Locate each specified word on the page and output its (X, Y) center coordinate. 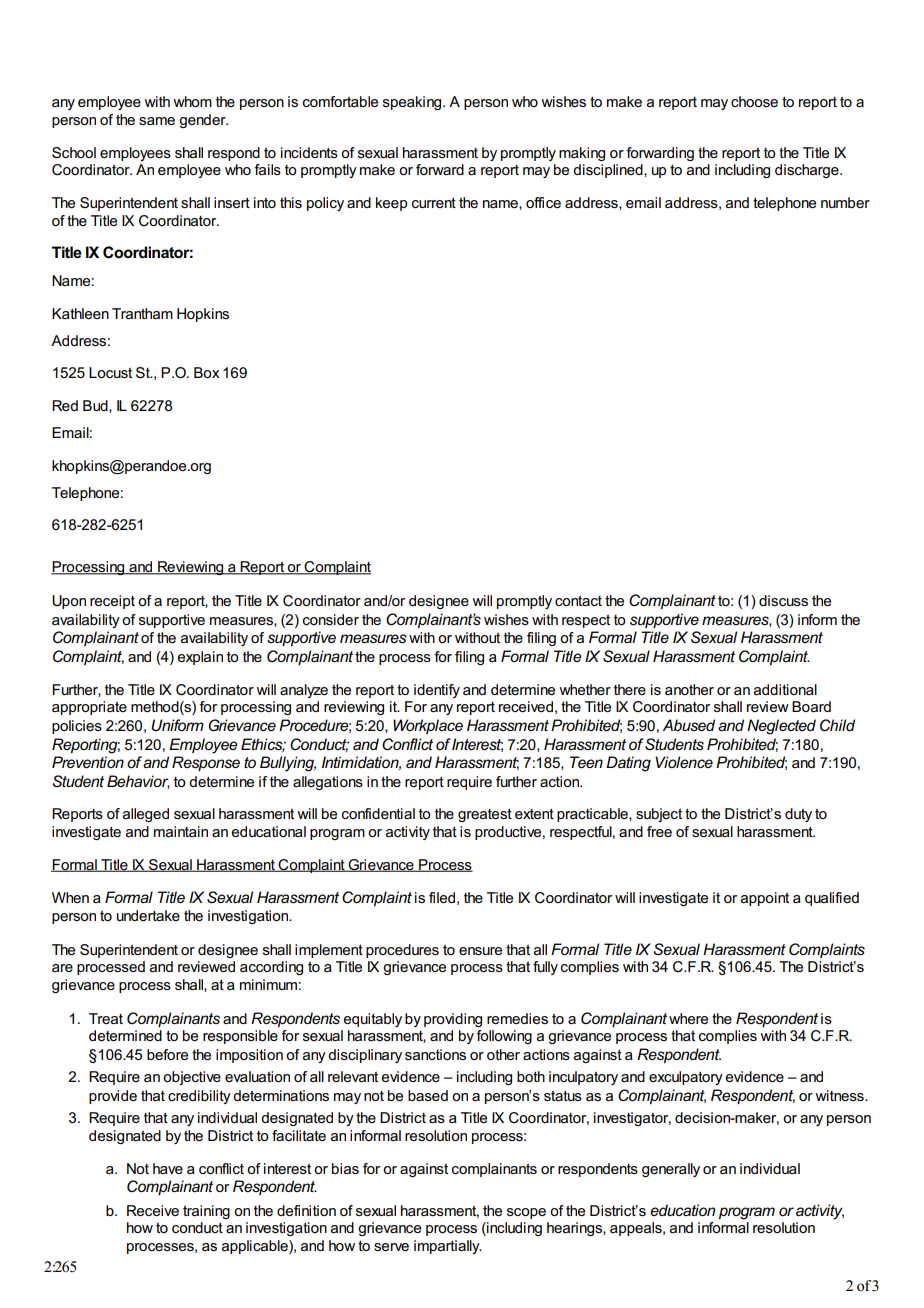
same (157, 121)
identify (437, 691)
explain (200, 658)
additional (785, 689)
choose (754, 101)
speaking (413, 103)
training (206, 1212)
